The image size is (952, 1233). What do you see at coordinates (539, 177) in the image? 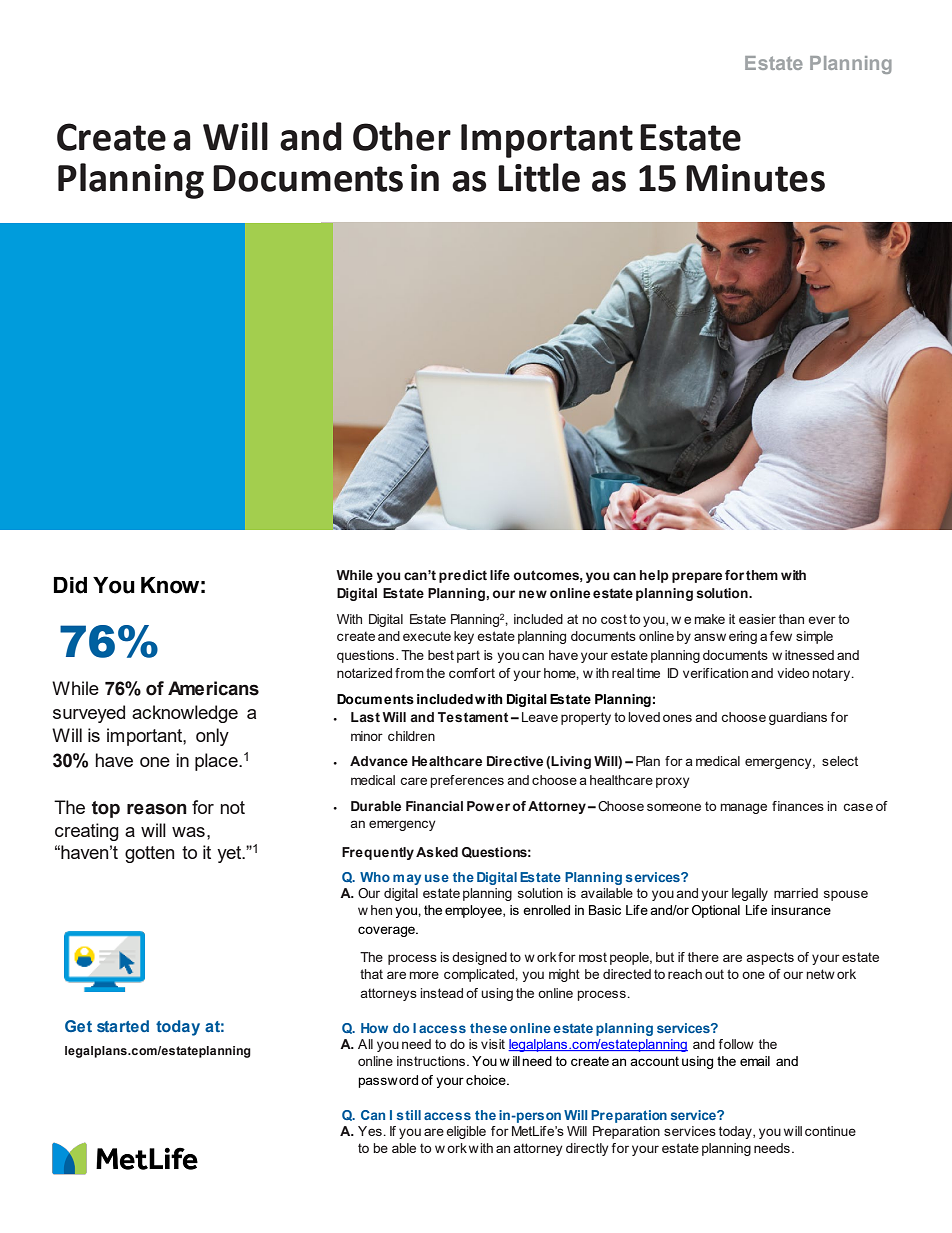
I see `Little` at bounding box center [539, 177].
